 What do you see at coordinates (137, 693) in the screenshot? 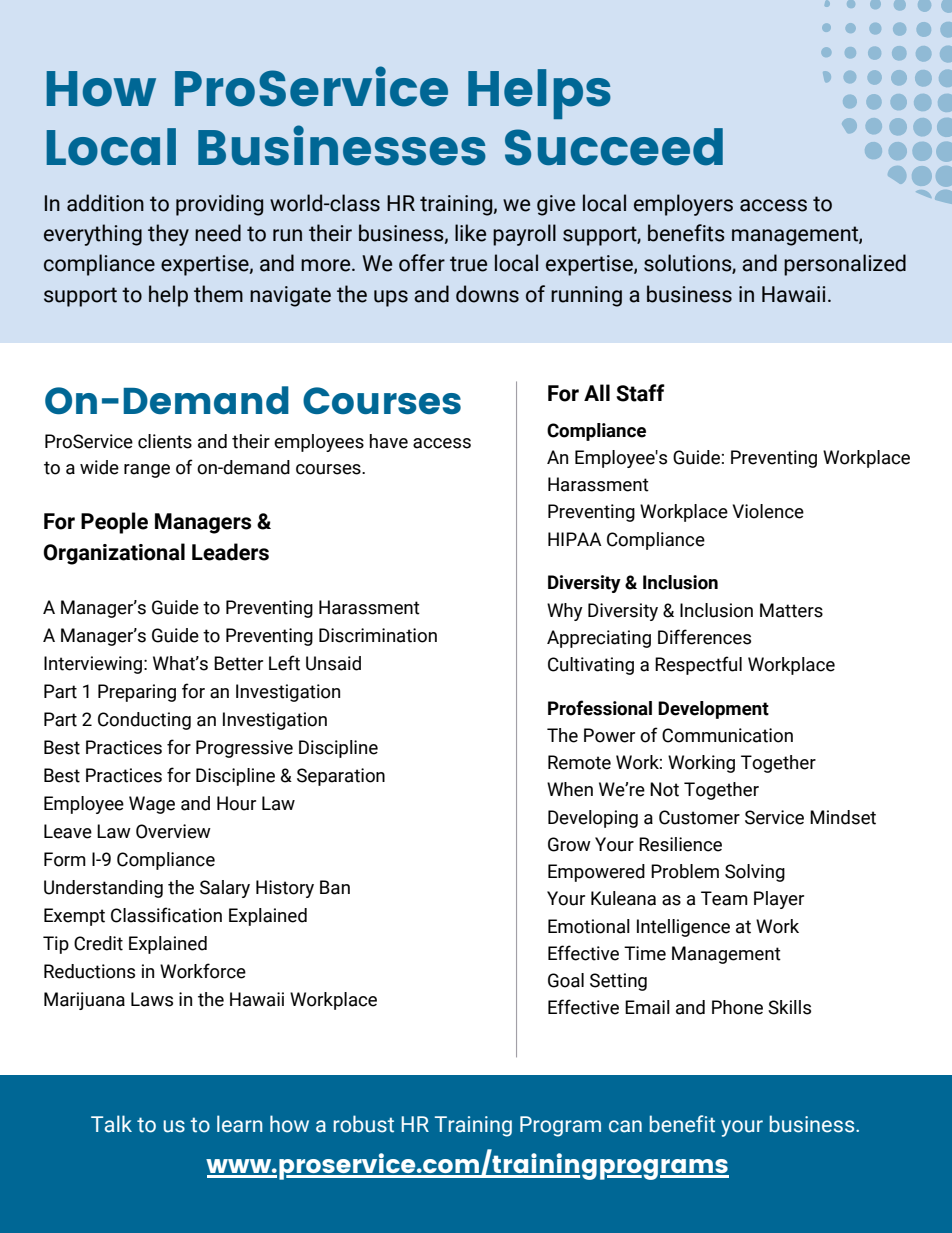
I see `Preparing` at bounding box center [137, 693].
